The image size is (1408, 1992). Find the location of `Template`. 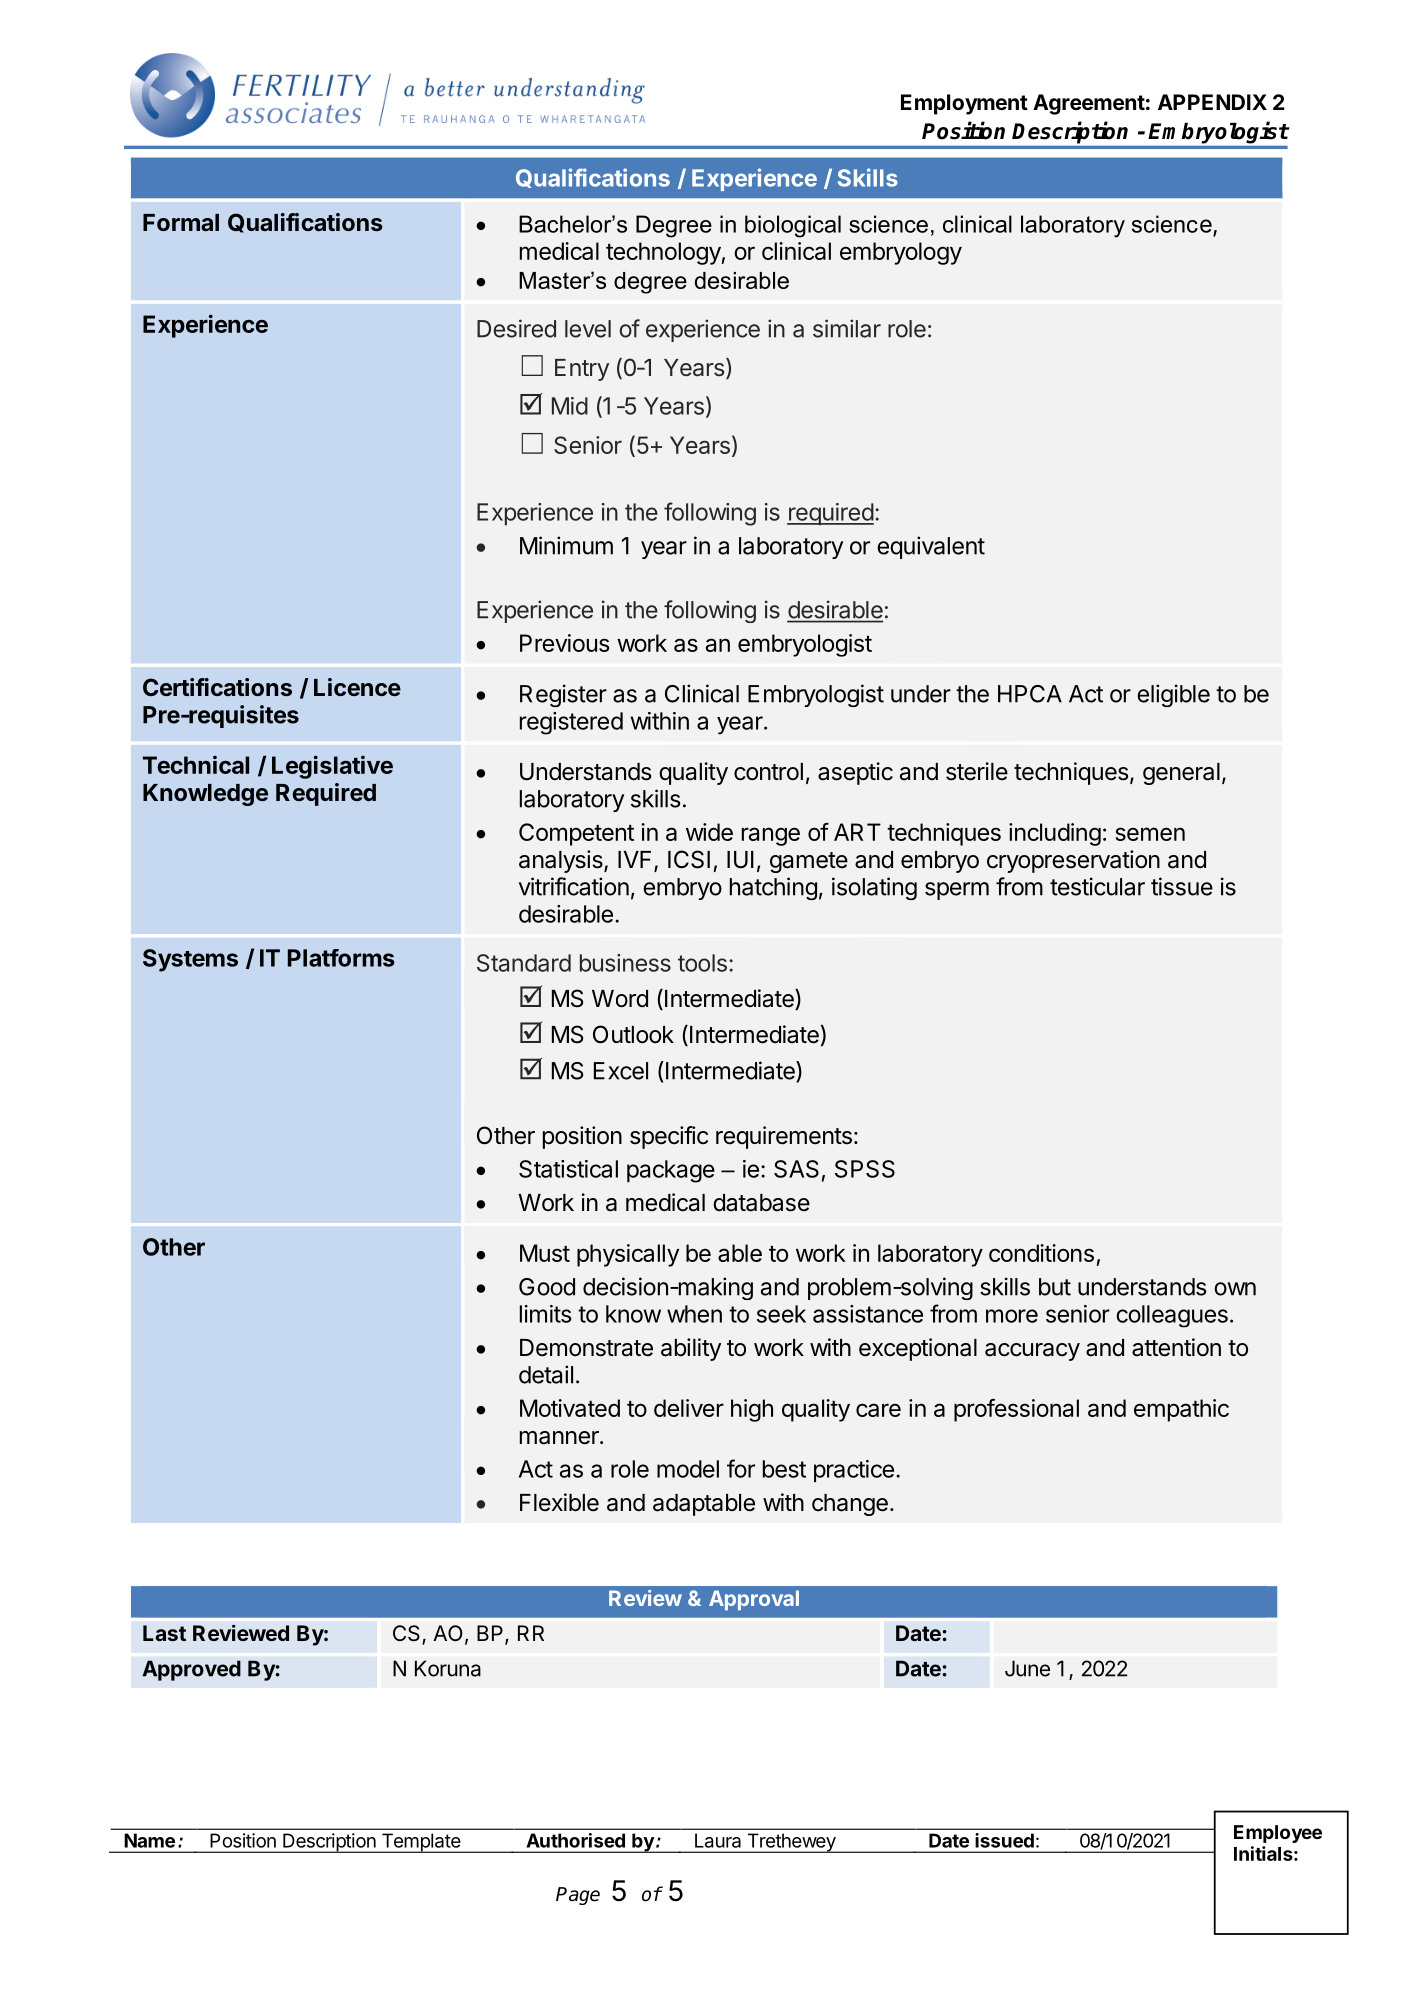

Template is located at coordinates (420, 1843).
